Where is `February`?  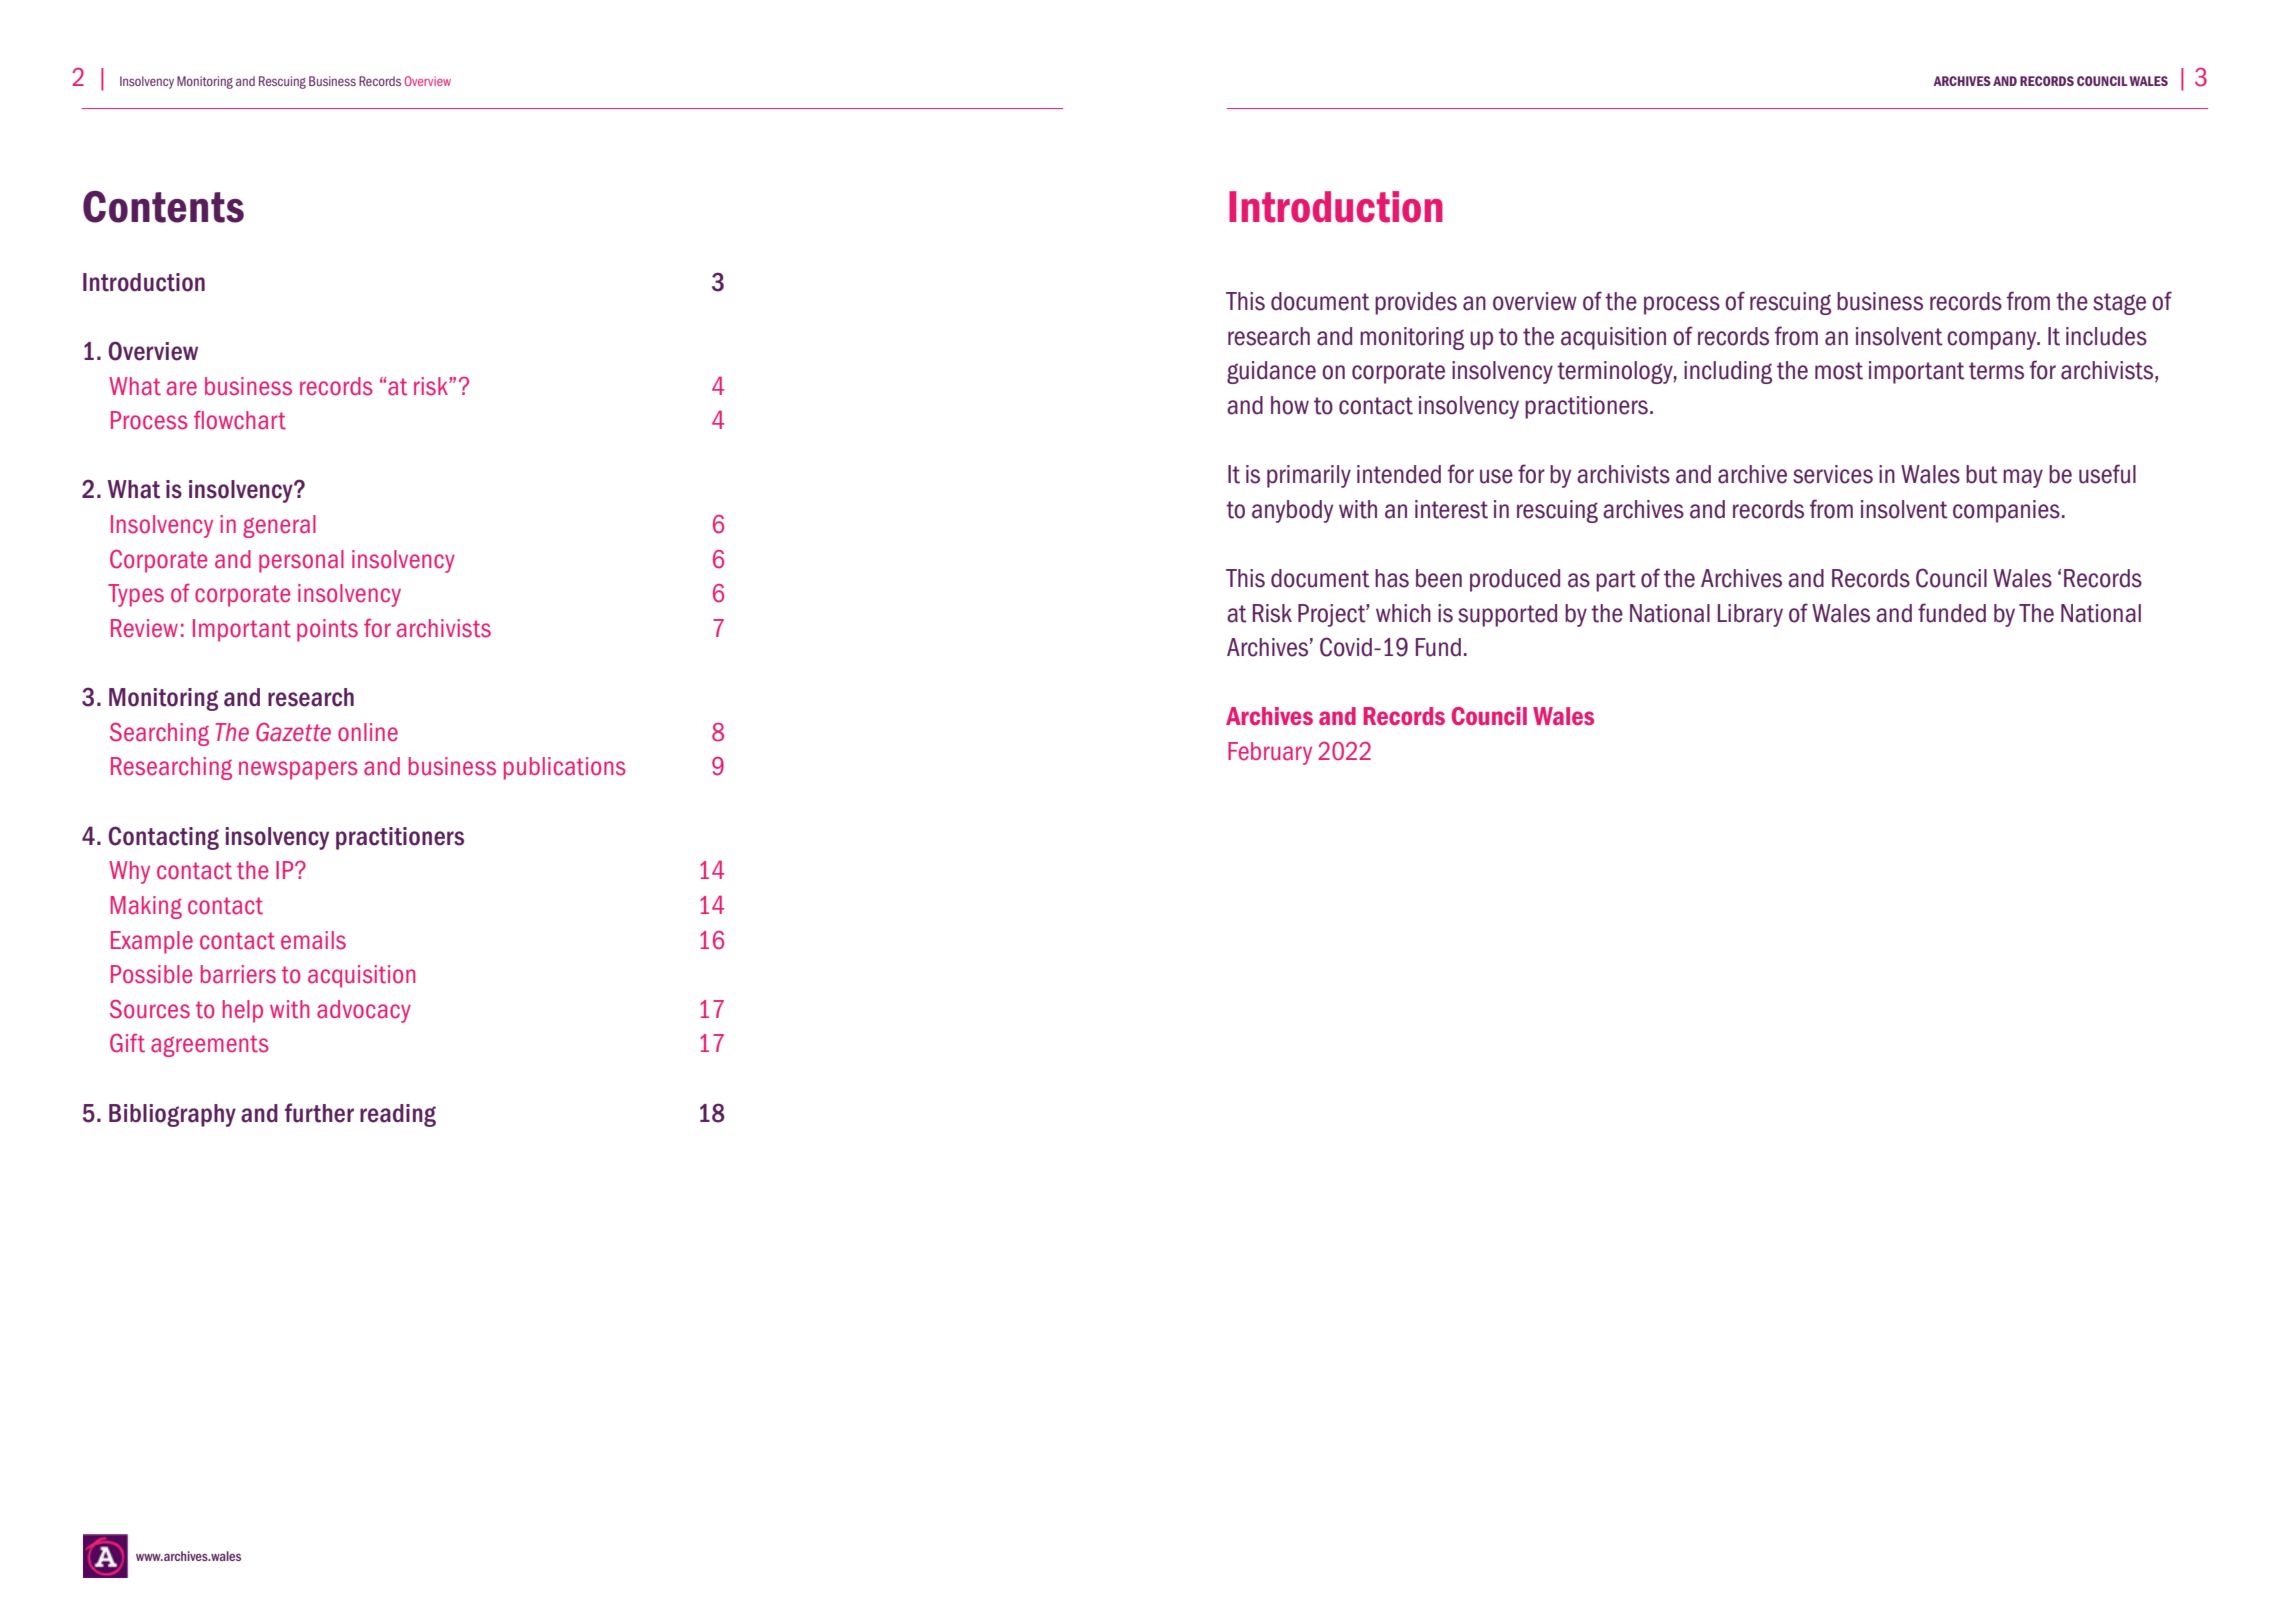
February is located at coordinates (1270, 753).
